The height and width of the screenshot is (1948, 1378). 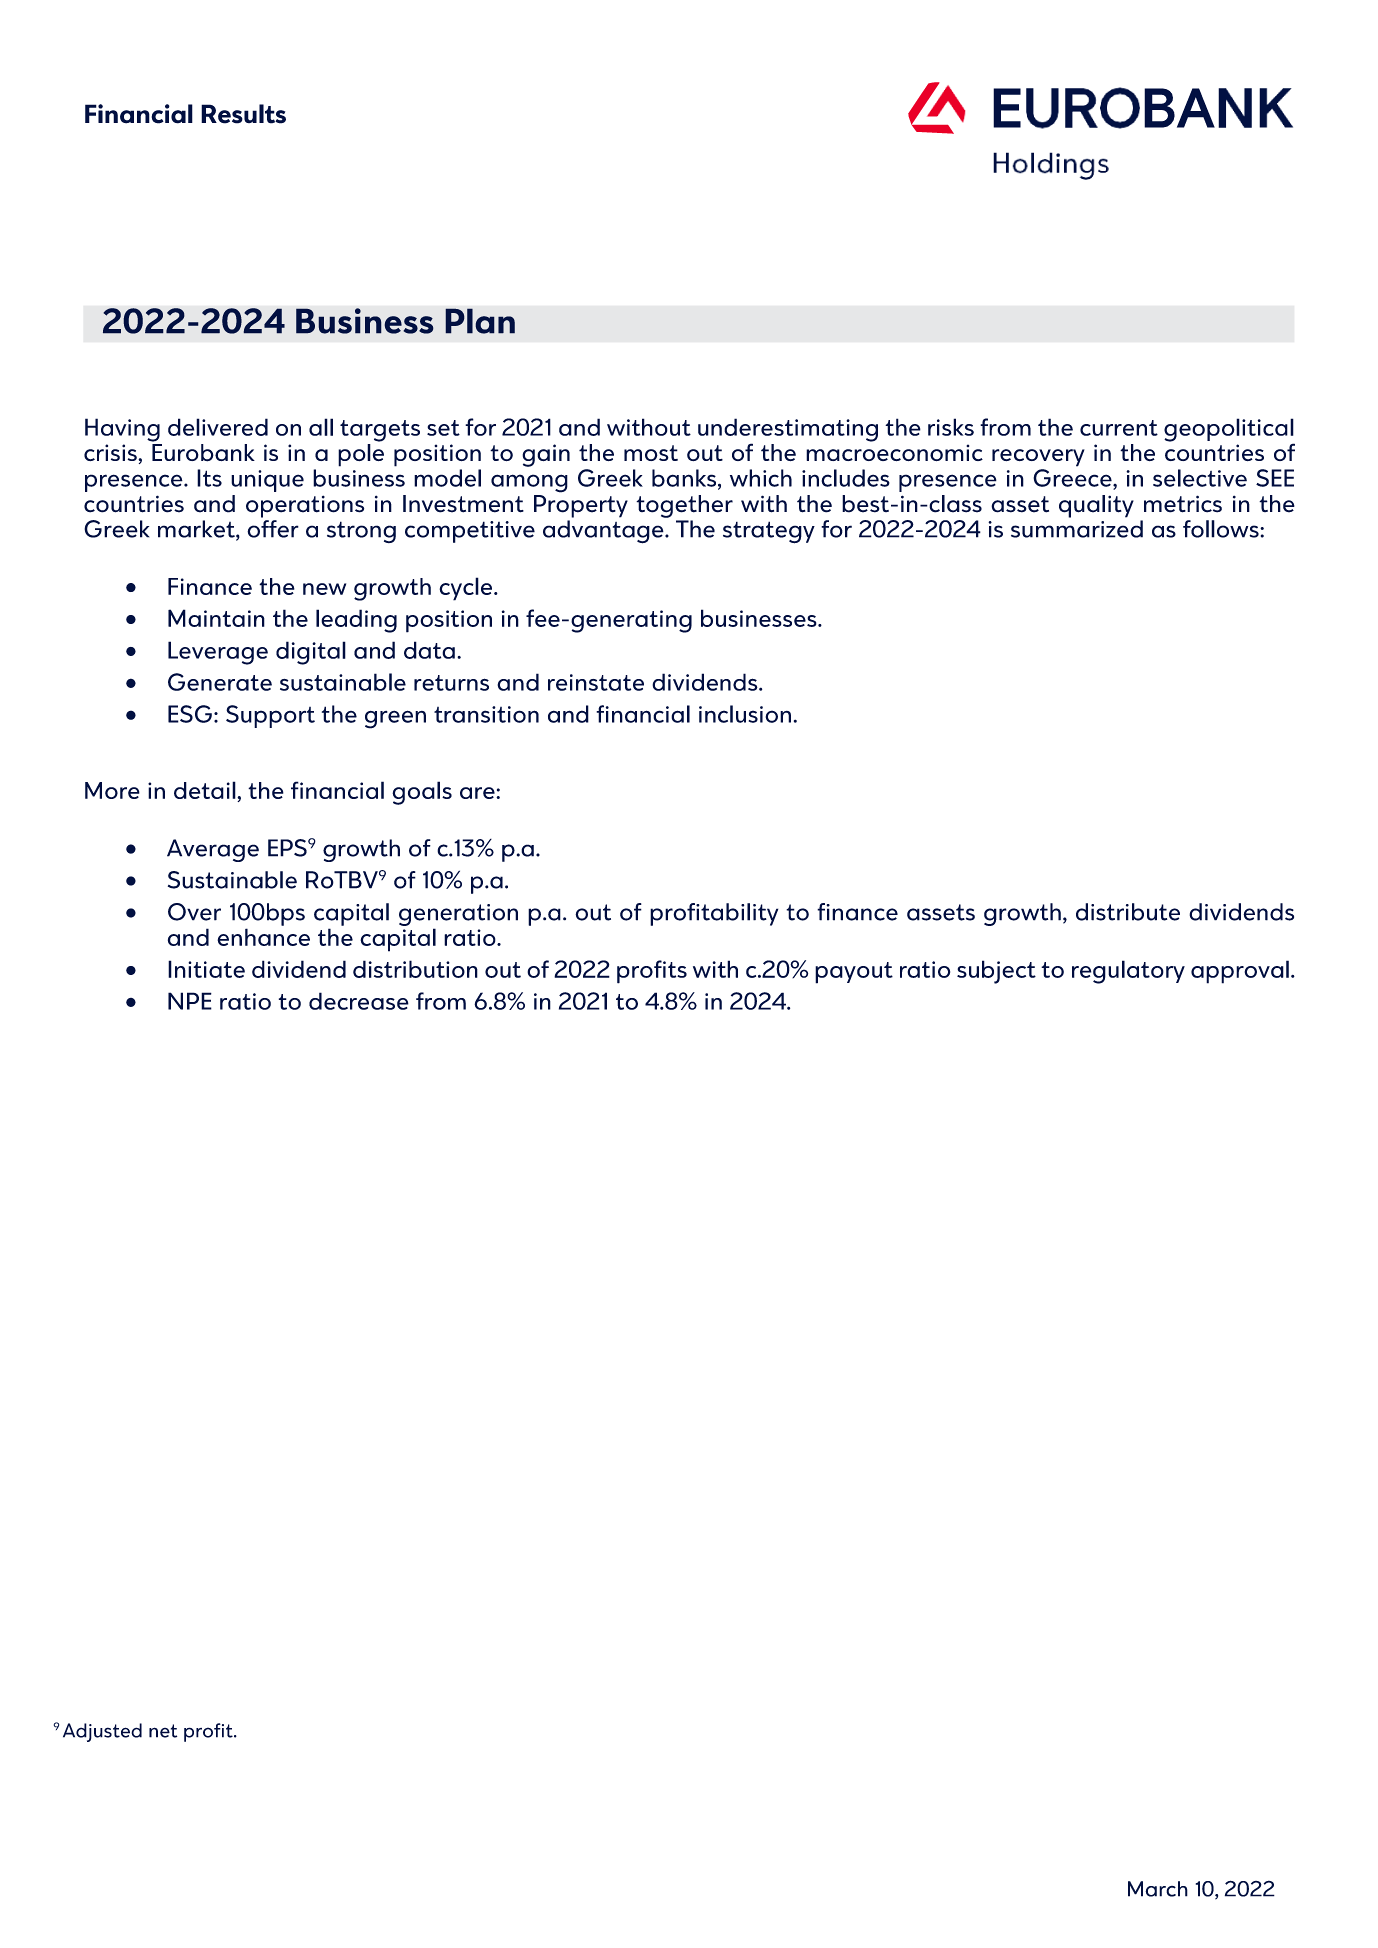 I want to click on current, so click(x=1119, y=428).
